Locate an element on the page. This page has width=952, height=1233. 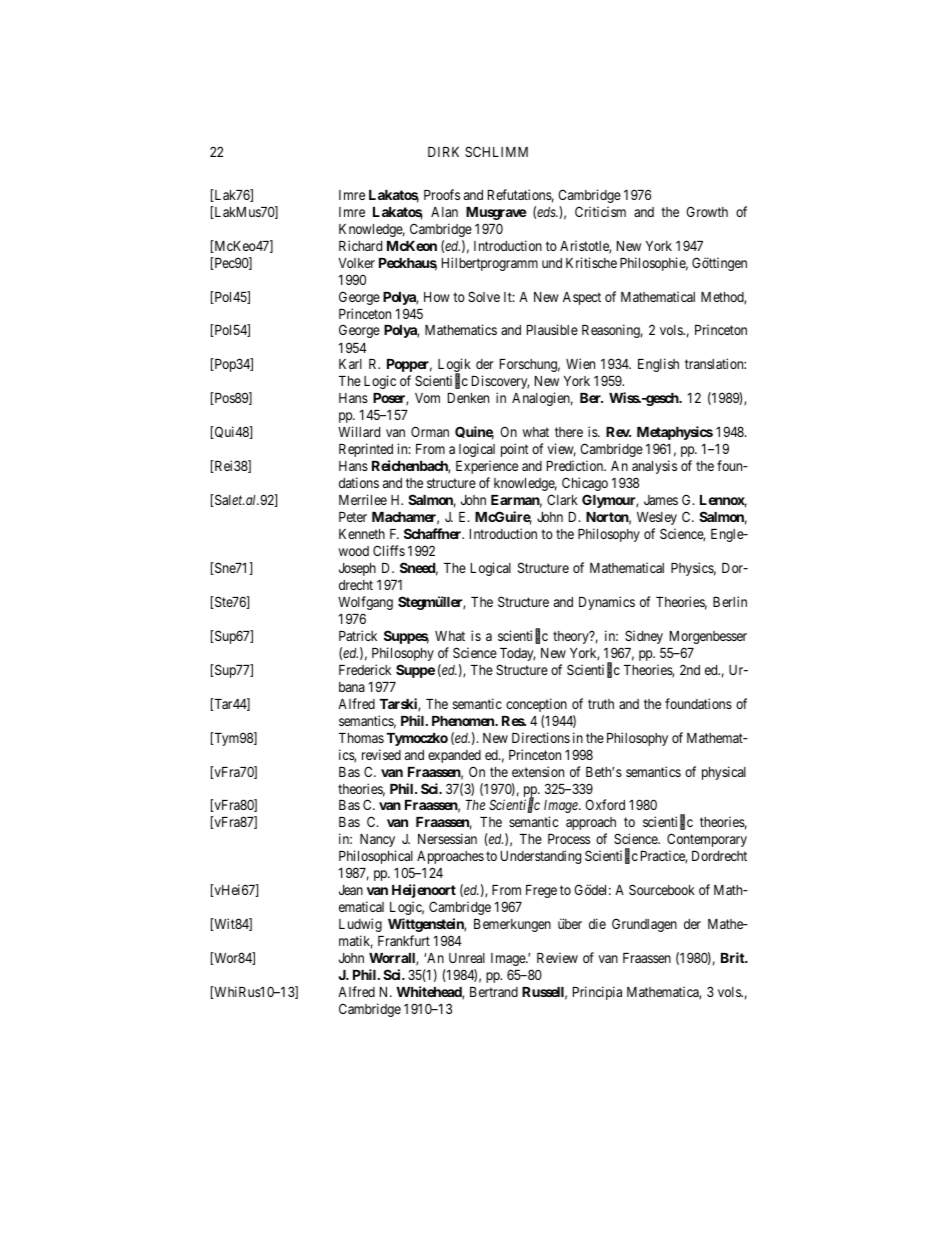
Berlin is located at coordinates (730, 601).
